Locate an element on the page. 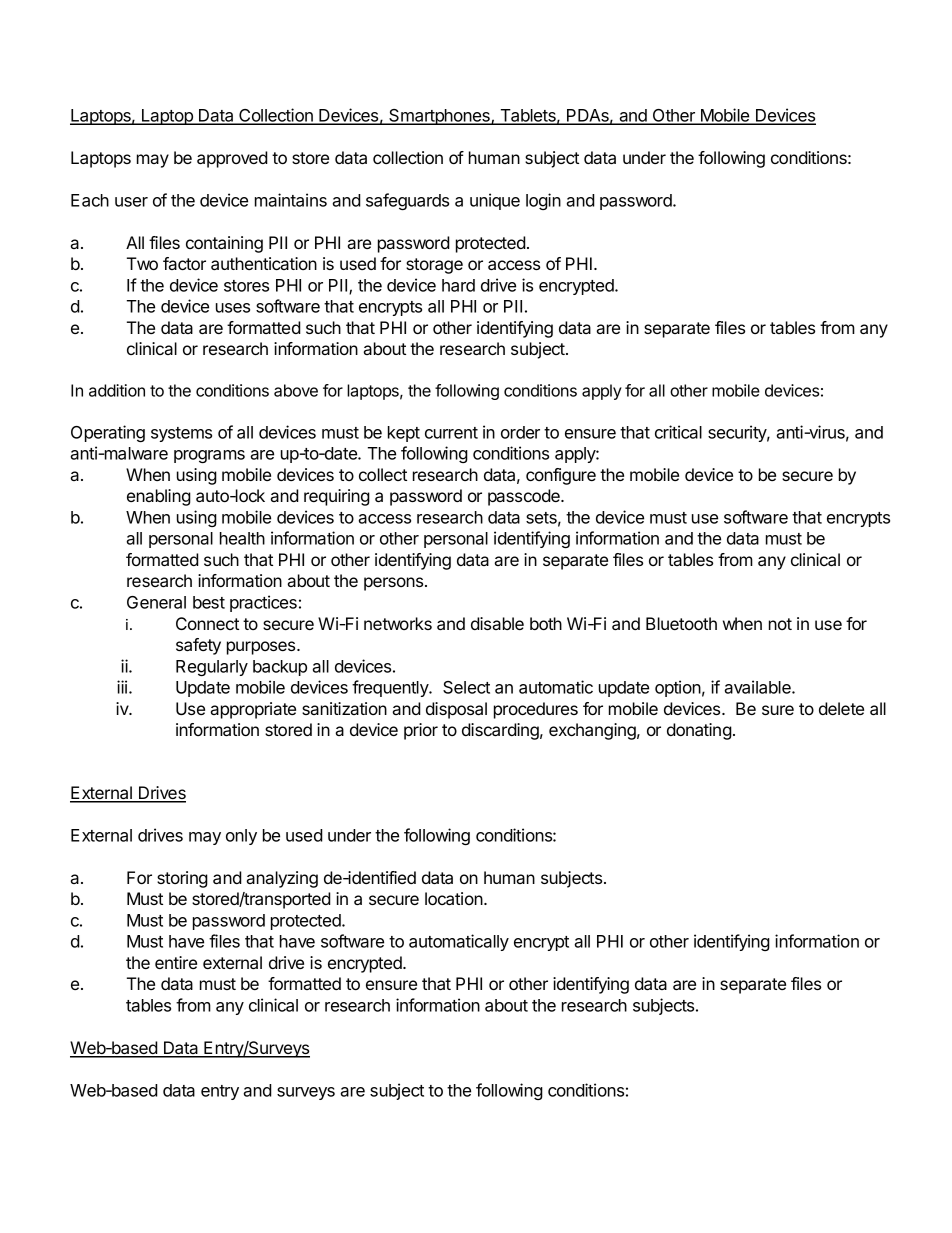 The height and width of the page is (1233, 952). location is located at coordinates (454, 898).
